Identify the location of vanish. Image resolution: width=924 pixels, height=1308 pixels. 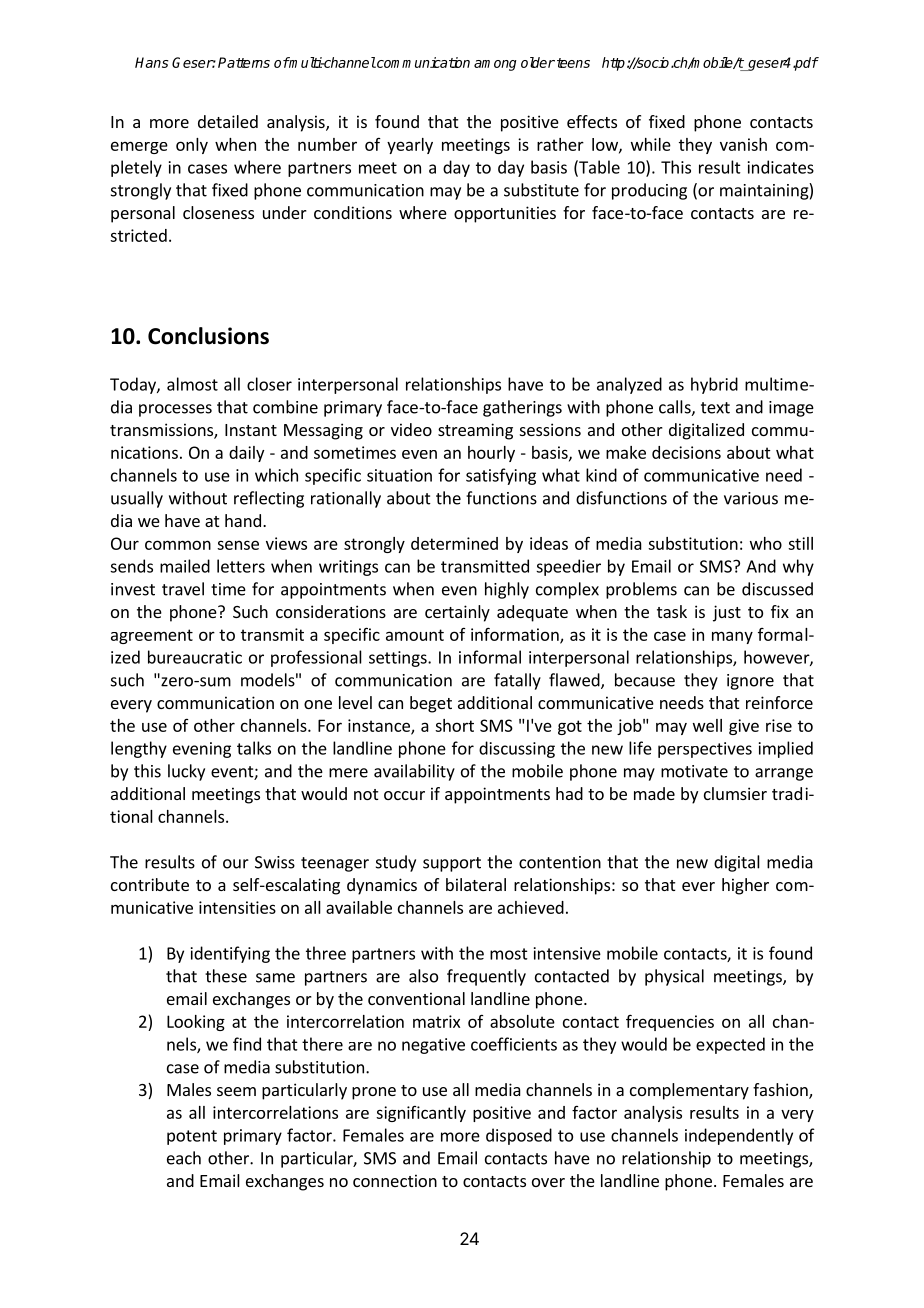
(743, 144).
